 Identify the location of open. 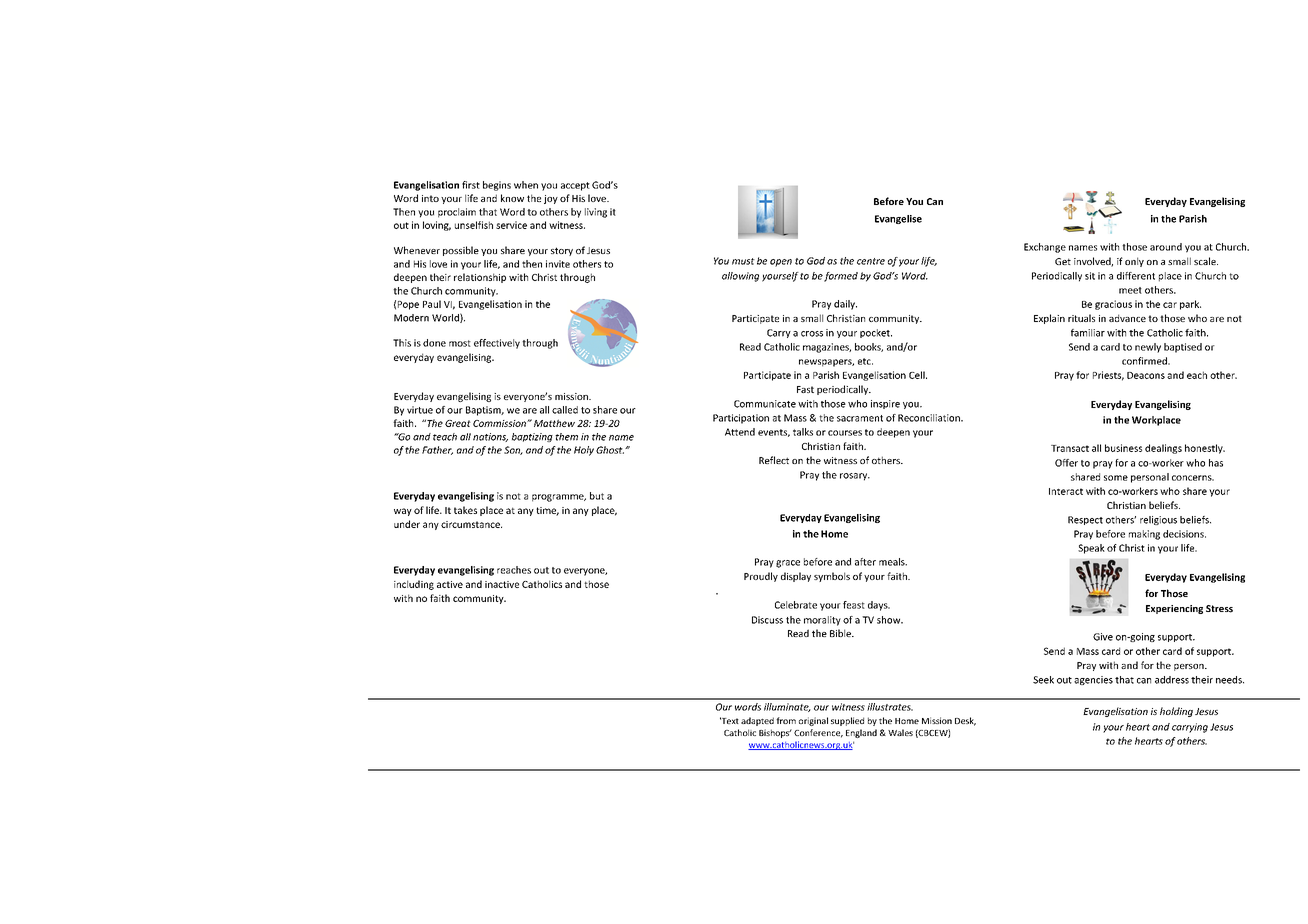
(781, 263).
